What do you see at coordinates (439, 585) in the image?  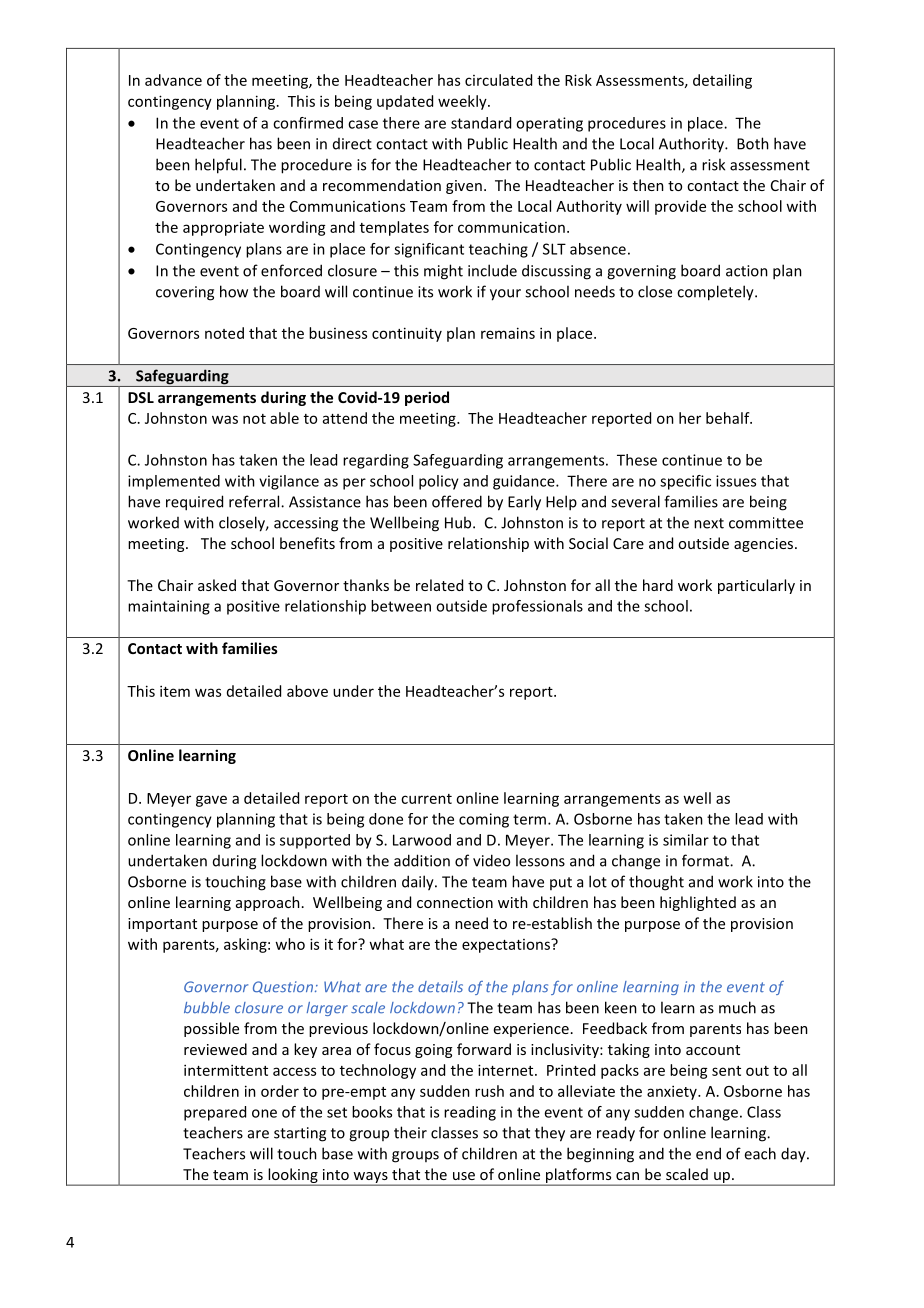 I see `related` at bounding box center [439, 585].
